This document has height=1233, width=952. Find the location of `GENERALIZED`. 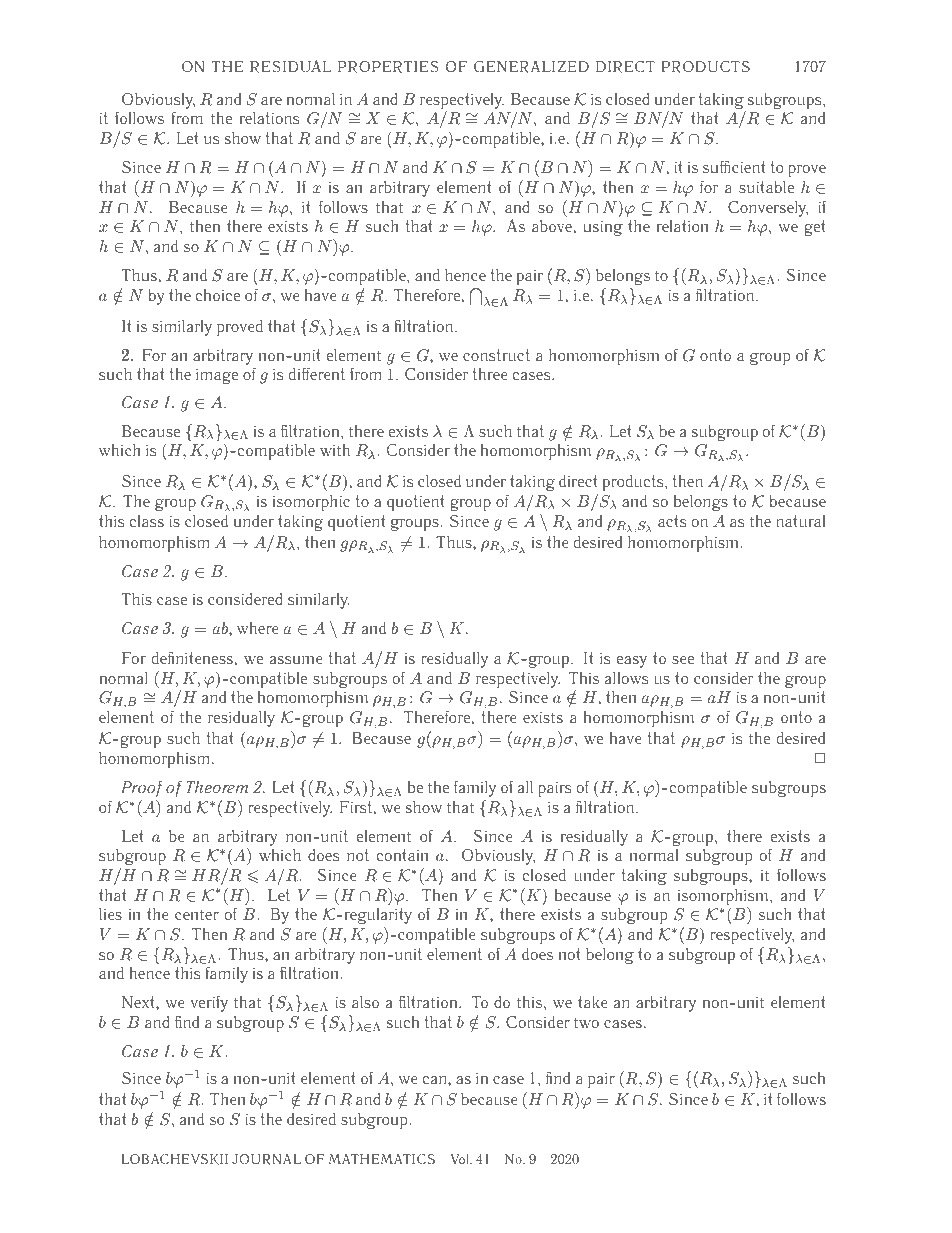

GENERALIZED is located at coordinates (531, 67).
